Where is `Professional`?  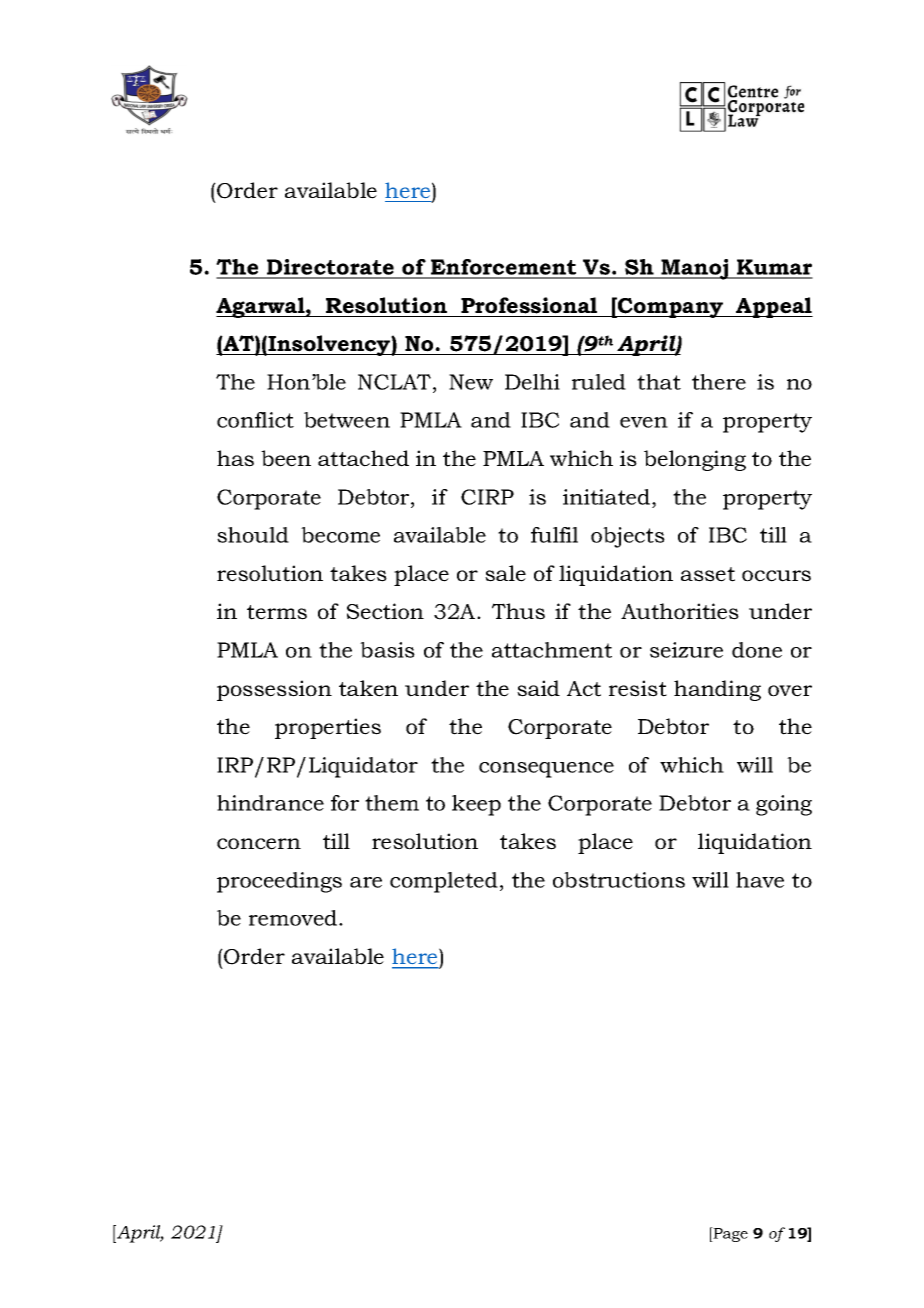 Professional is located at coordinates (529, 305).
